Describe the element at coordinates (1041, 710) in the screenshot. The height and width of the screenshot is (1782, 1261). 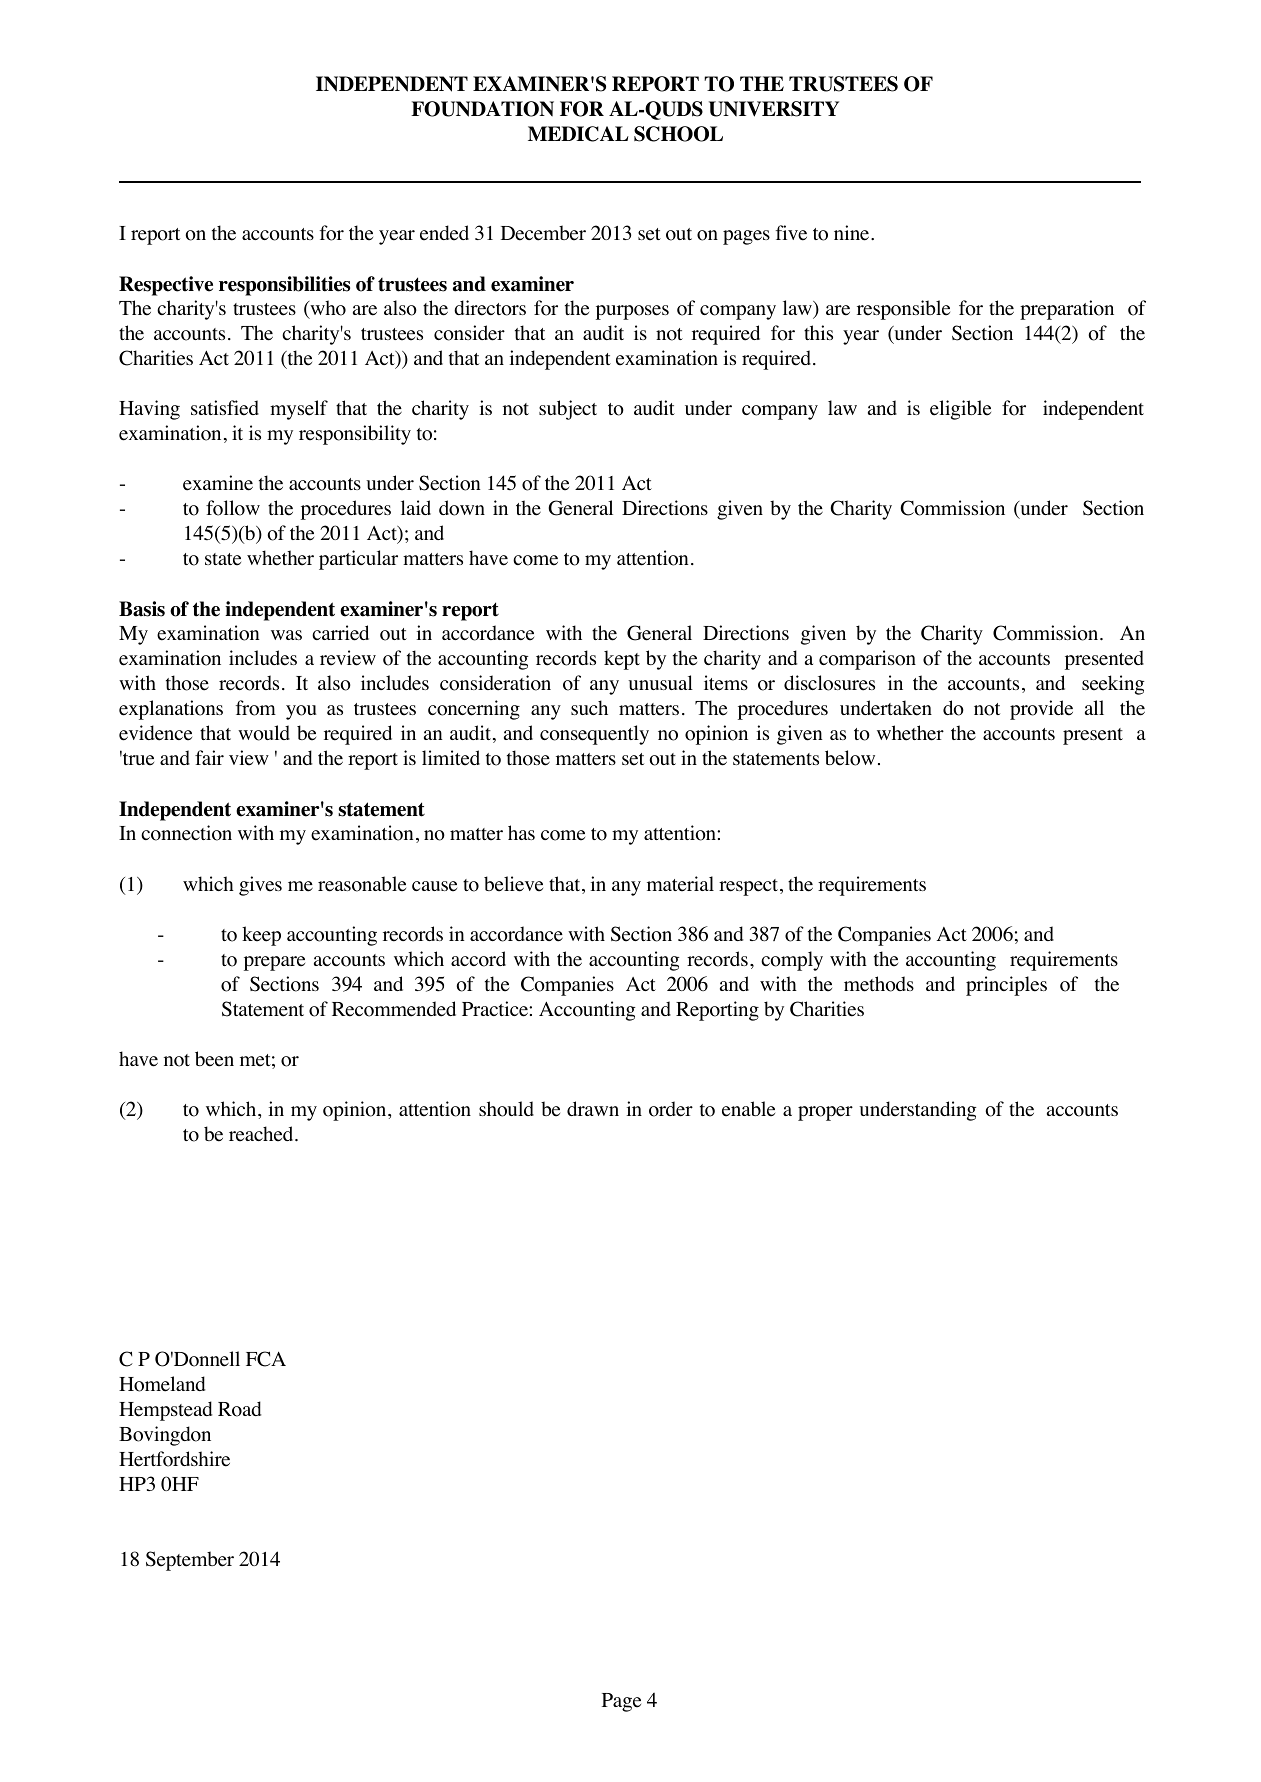
I see `provide` at that location.
